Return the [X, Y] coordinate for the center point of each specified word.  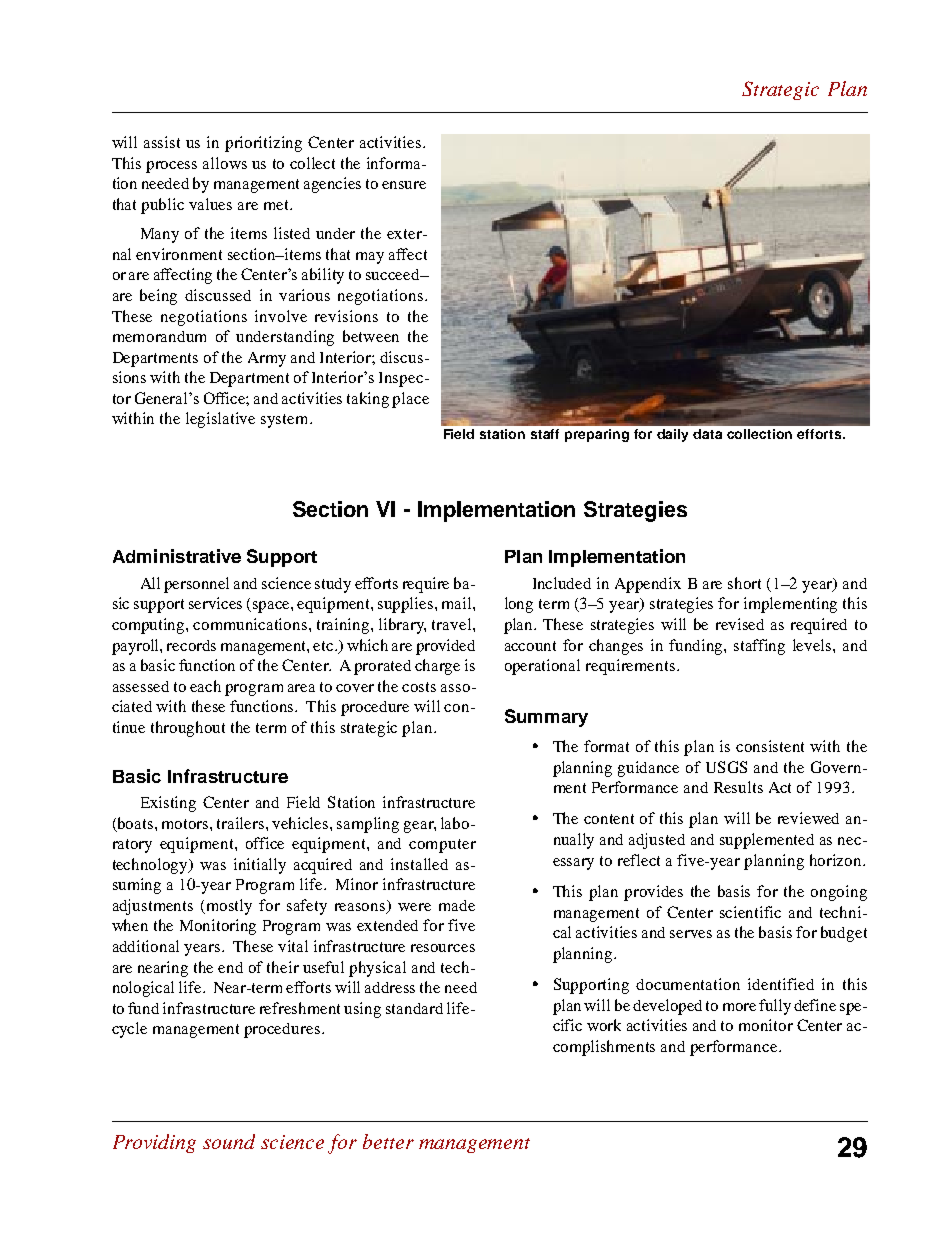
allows [225, 163]
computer [442, 846]
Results [738, 787]
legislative [220, 420]
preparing [597, 435]
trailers [242, 823]
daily [672, 435]
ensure [404, 185]
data [707, 434]
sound [229, 1141]
